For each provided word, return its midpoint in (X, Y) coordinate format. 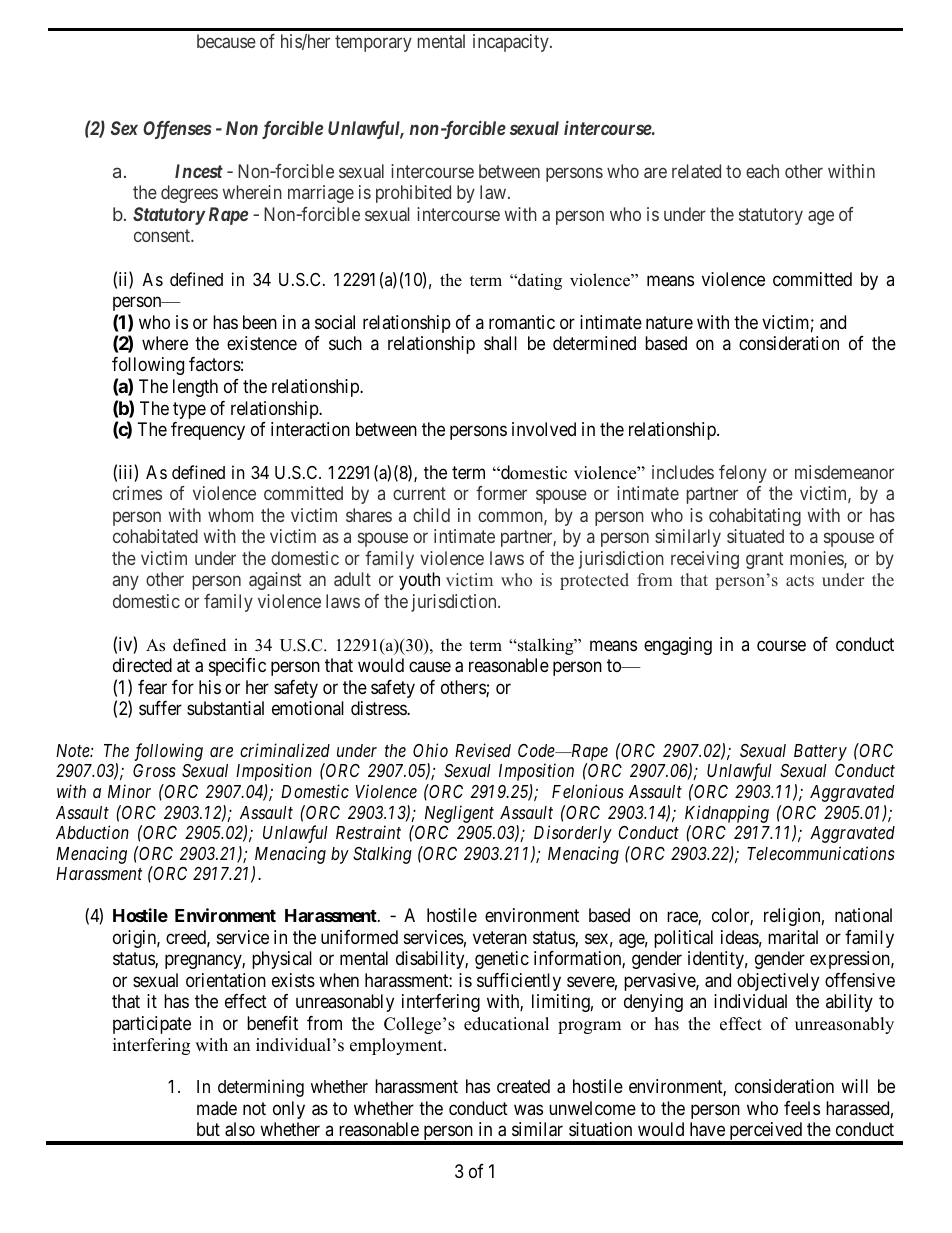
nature (669, 323)
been (260, 322)
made (217, 1108)
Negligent (459, 814)
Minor (129, 791)
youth (419, 581)
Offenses (177, 130)
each (762, 171)
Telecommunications (821, 853)
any (126, 583)
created (523, 1086)
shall (500, 343)
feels (802, 1108)
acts (800, 580)
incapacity (512, 43)
